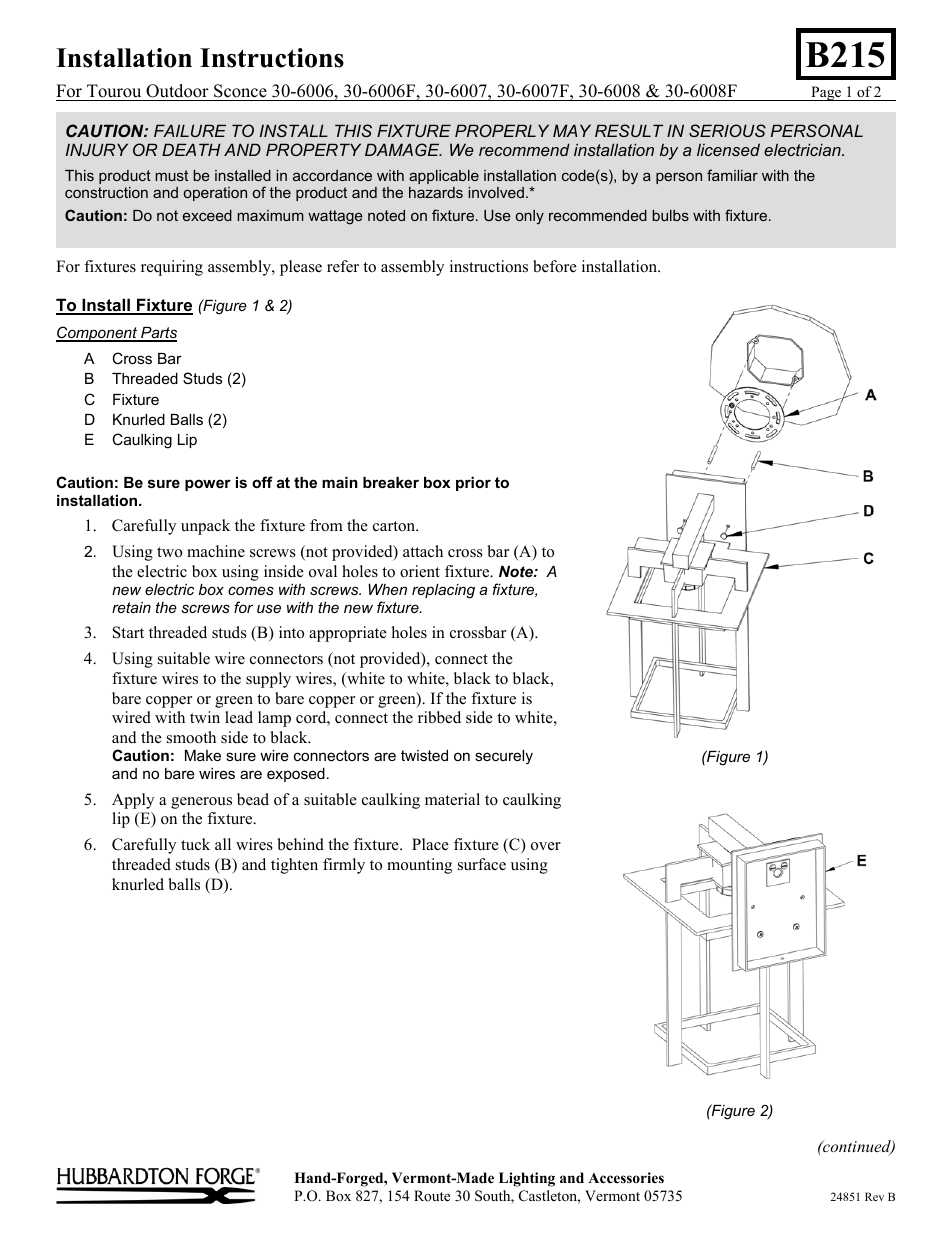  I want to click on before, so click(555, 266).
